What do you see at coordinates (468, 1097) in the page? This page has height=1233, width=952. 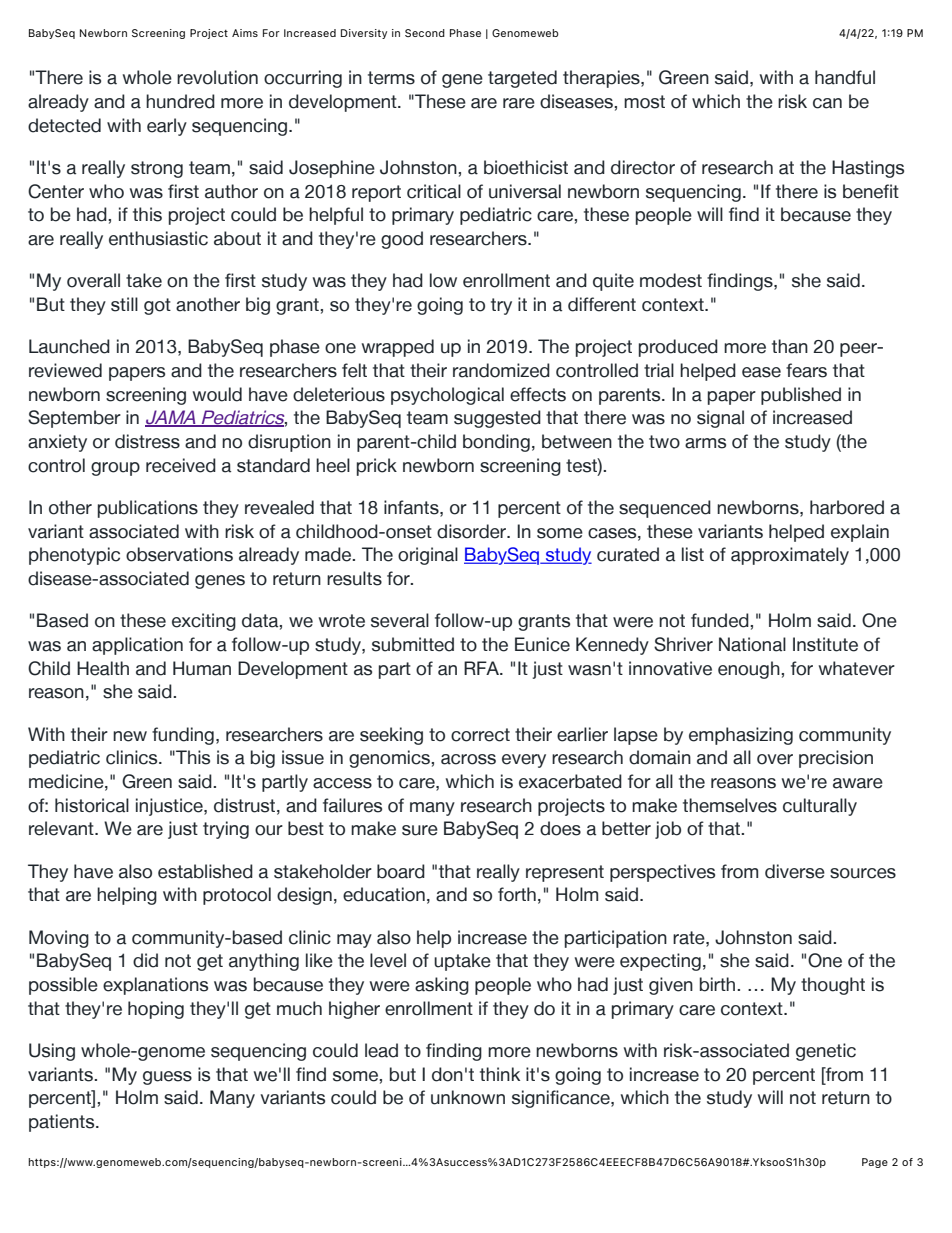 I see `unknown` at bounding box center [468, 1097].
